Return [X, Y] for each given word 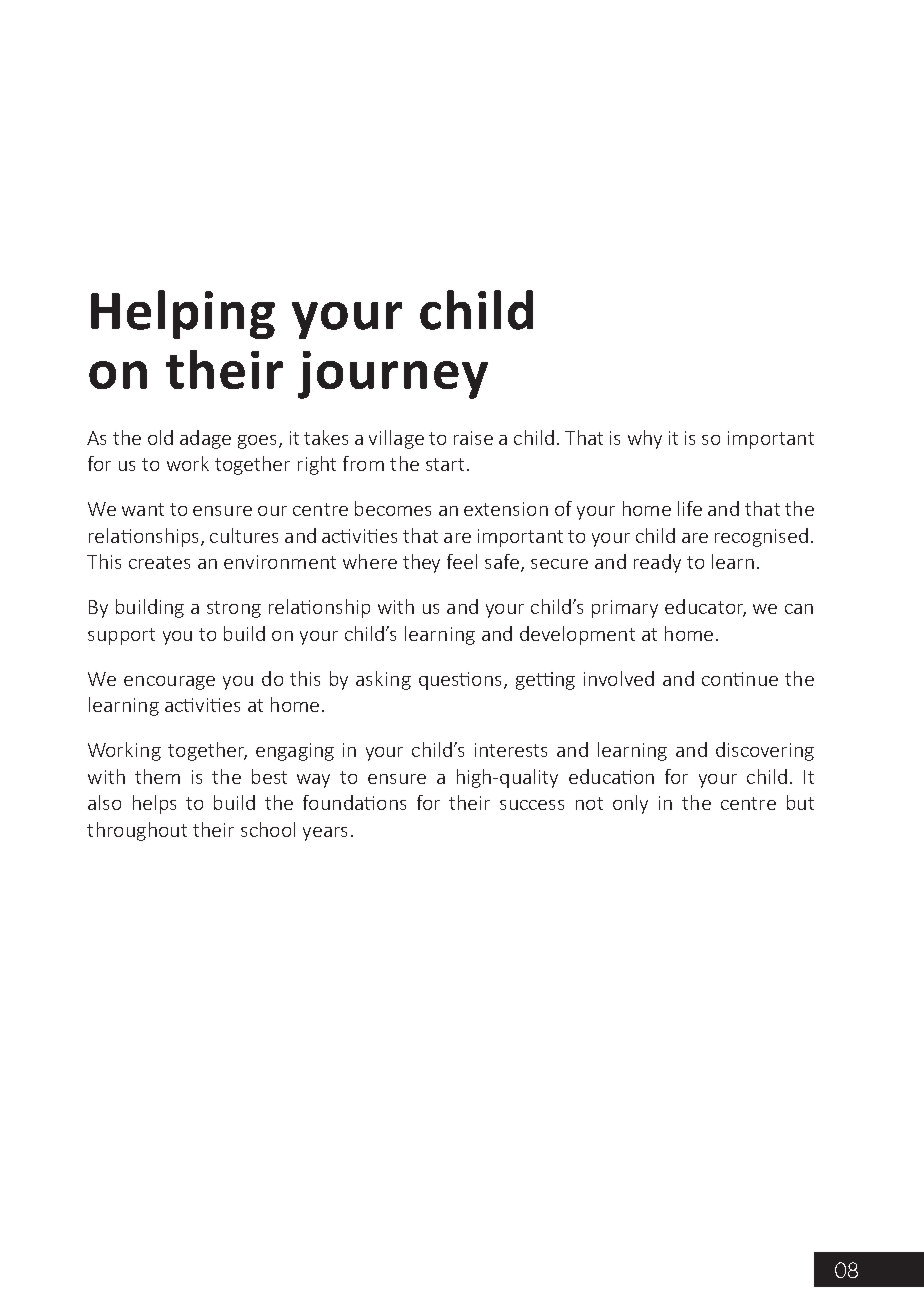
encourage [169, 683]
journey [393, 375]
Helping [183, 314]
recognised [761, 537]
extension [506, 509]
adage [205, 439]
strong [234, 609]
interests [511, 750]
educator [705, 608]
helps [154, 804]
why [645, 439]
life [690, 508]
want [143, 509]
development [577, 635]
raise [473, 438]
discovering [765, 751]
